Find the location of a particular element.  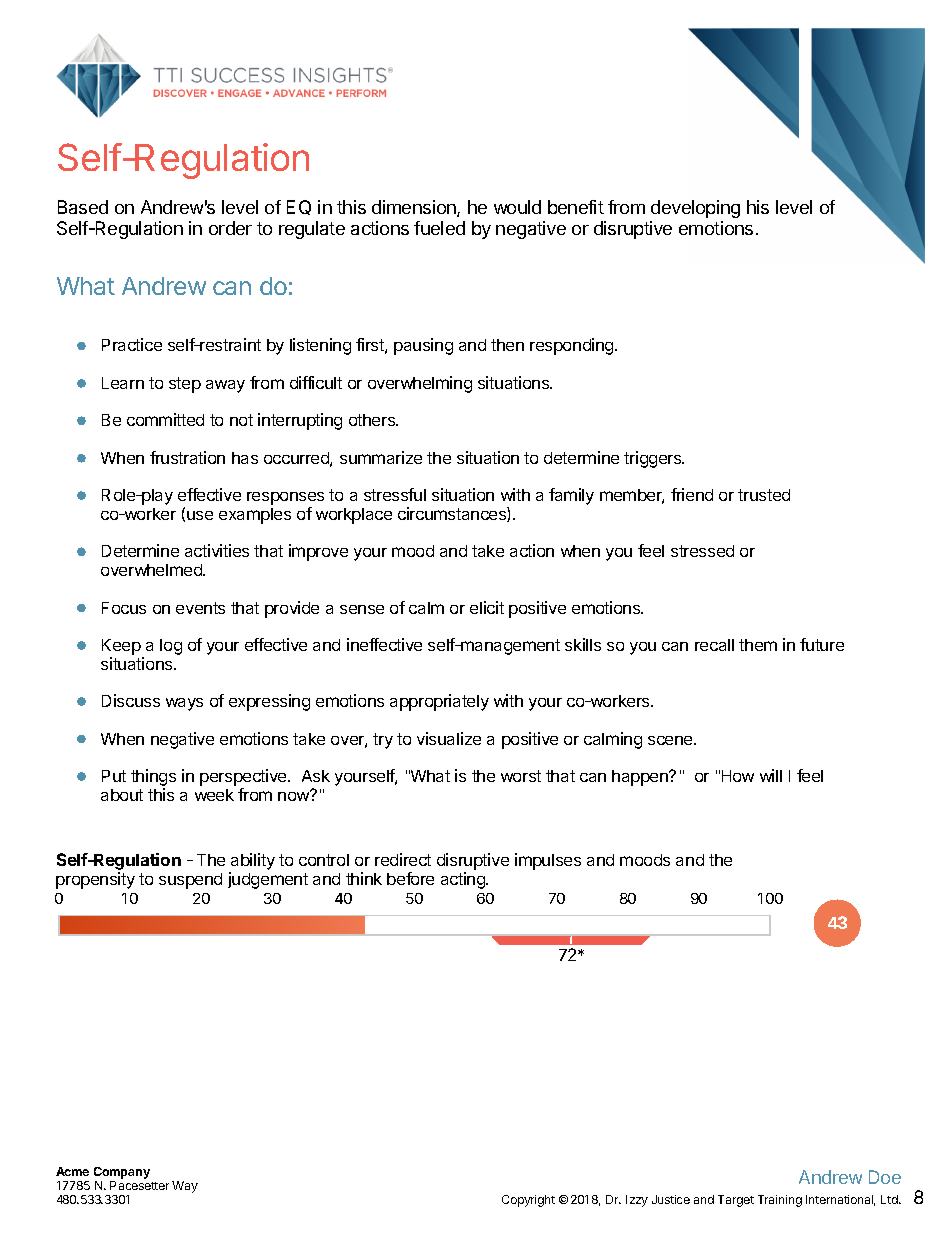

appropriately is located at coordinates (439, 702).
